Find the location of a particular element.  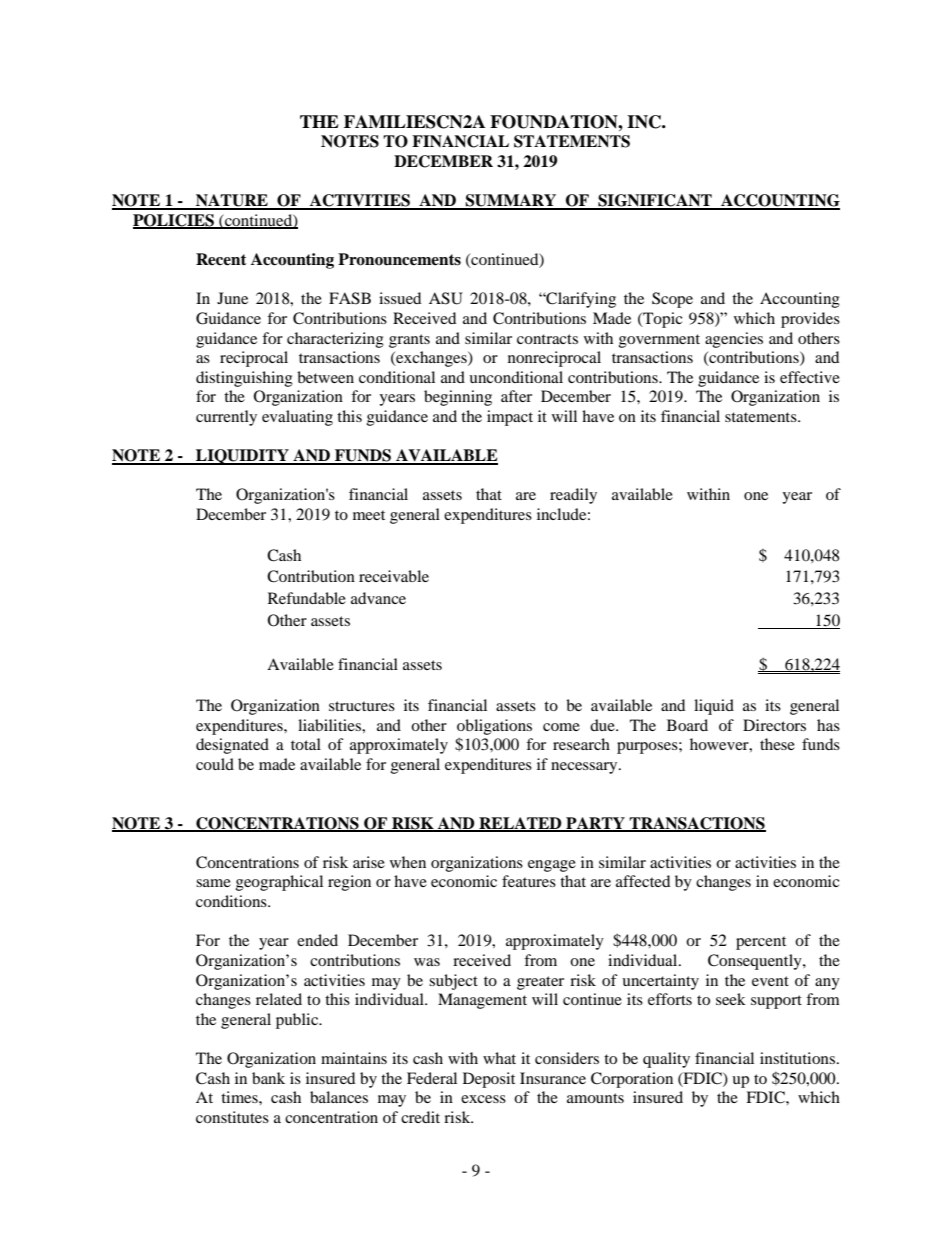

times is located at coordinates (240, 1097).
